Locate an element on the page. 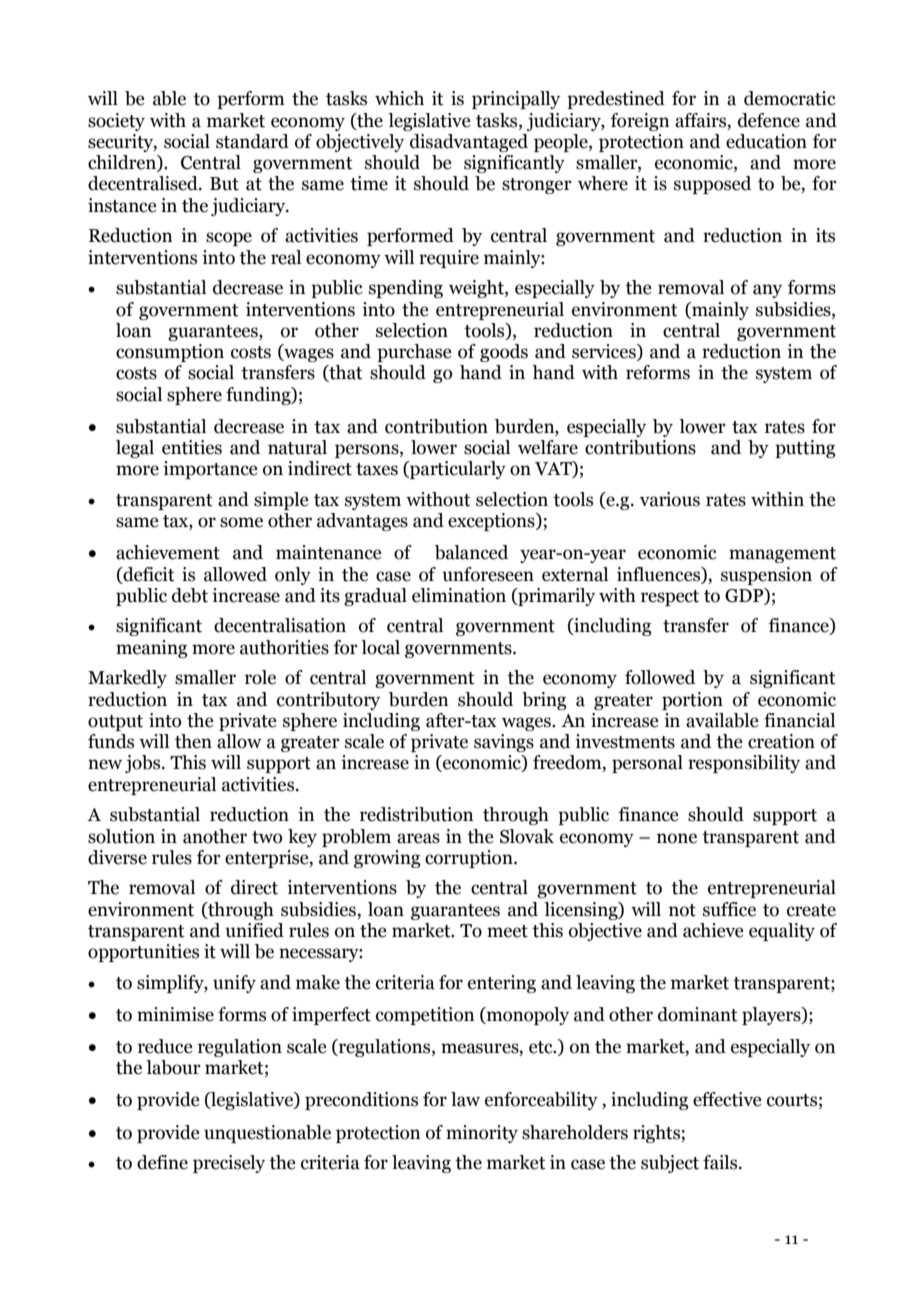 The width and height of the document is (924, 1308). disadvantaged is located at coordinates (469, 143).
